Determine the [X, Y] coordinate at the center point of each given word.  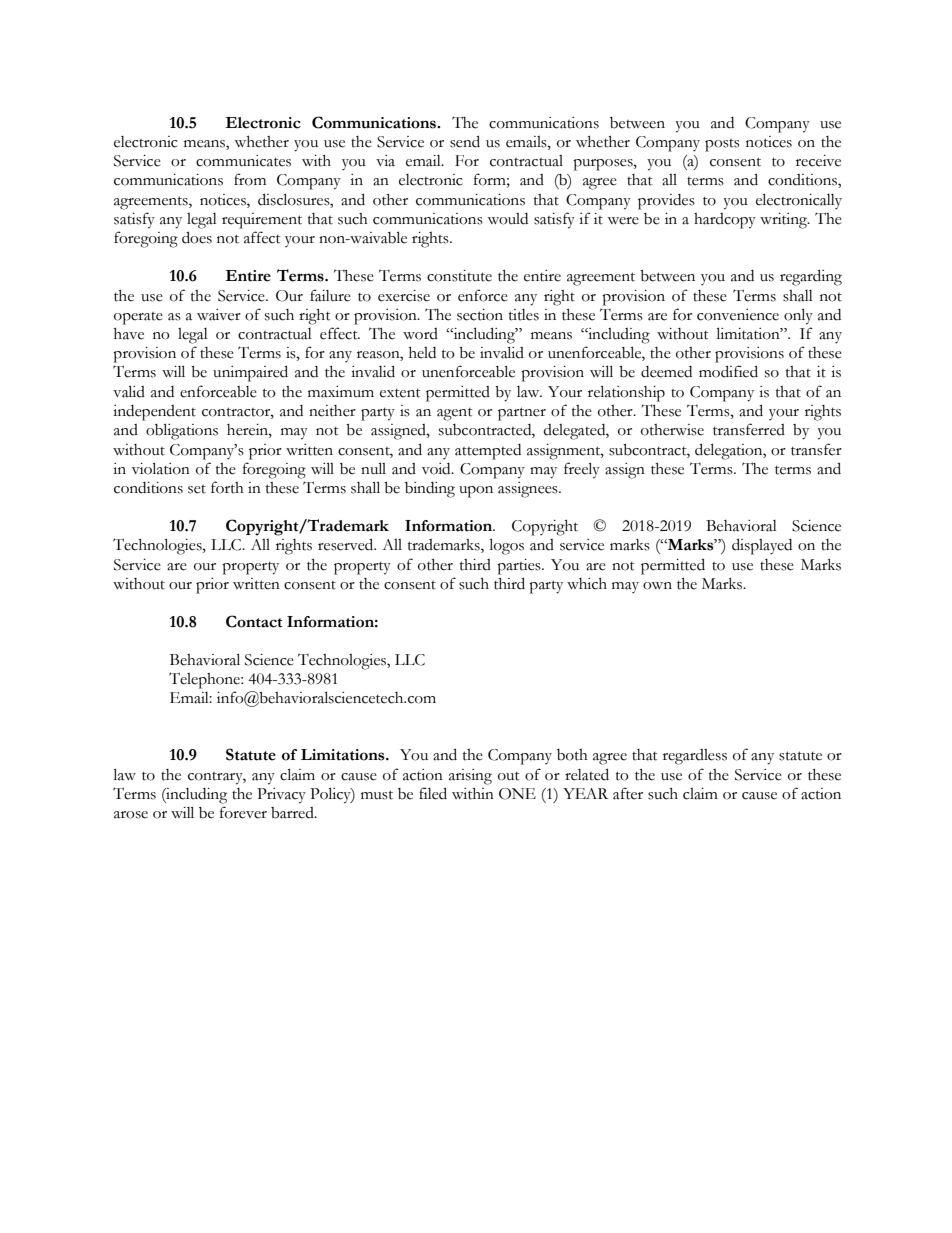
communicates [243, 161]
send [465, 141]
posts [722, 145]
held [422, 353]
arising [470, 777]
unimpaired [250, 373]
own [657, 586]
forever [243, 812]
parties [520, 567]
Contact [254, 621]
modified [728, 371]
